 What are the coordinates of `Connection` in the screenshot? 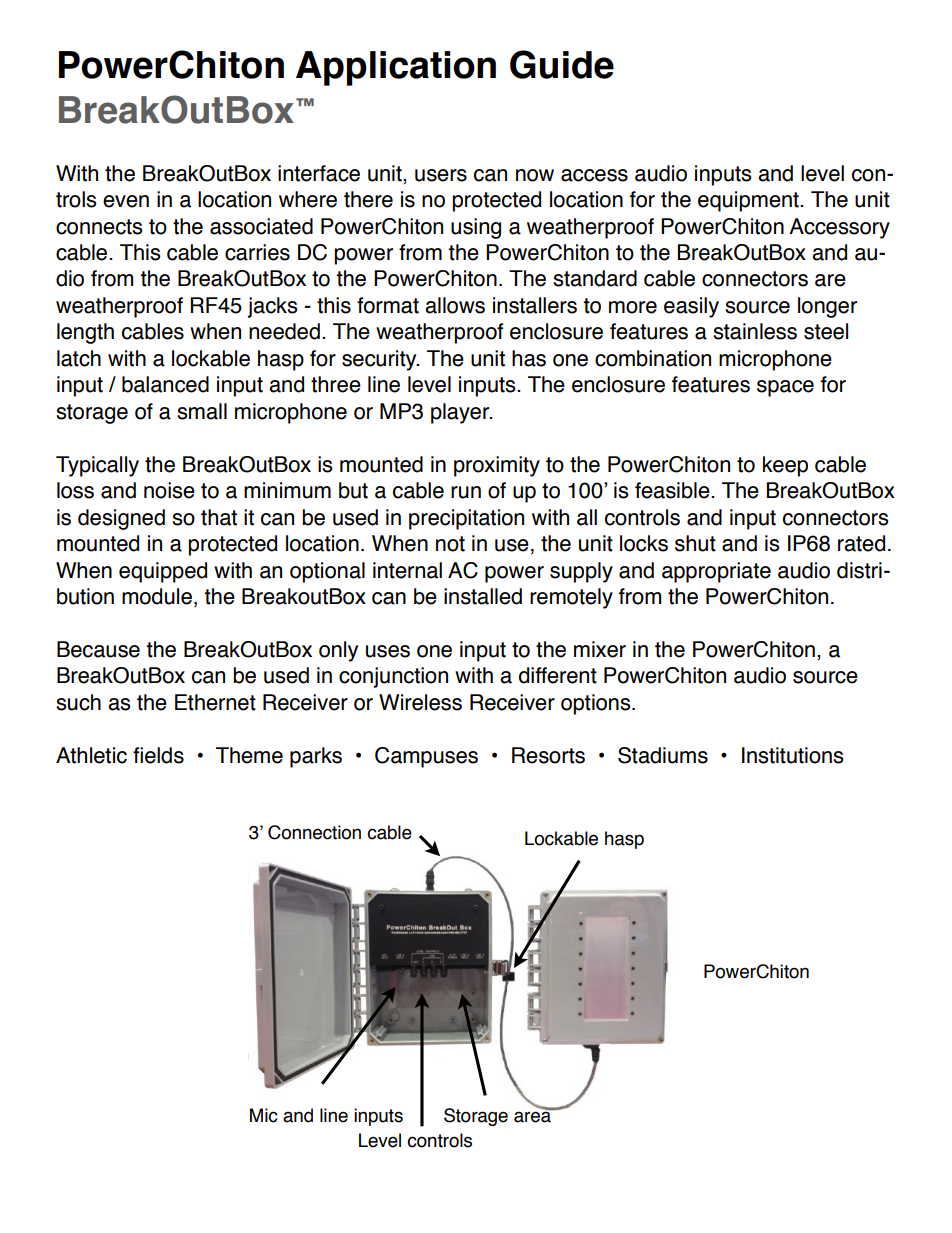 It's located at (314, 832).
